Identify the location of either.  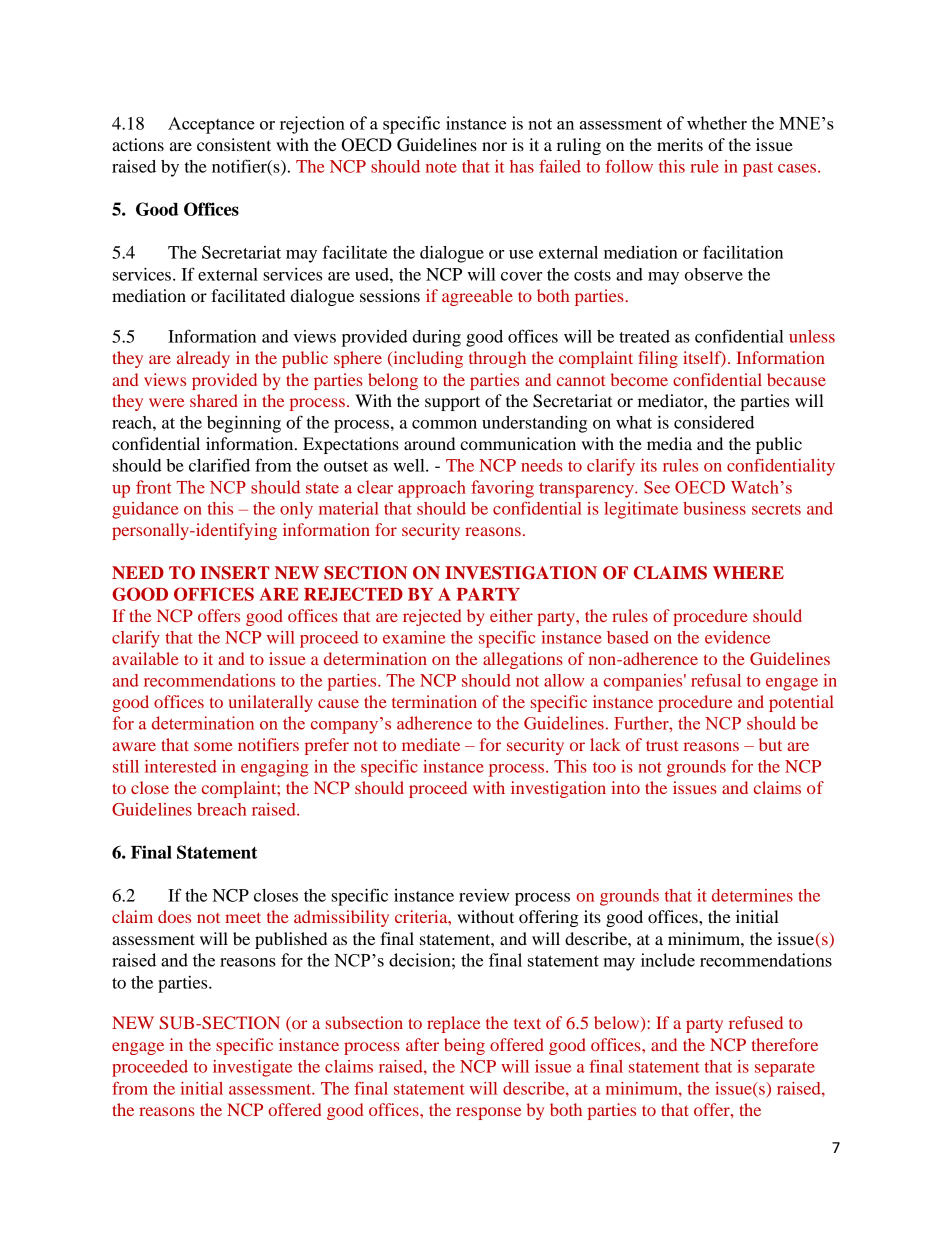
(511, 615).
